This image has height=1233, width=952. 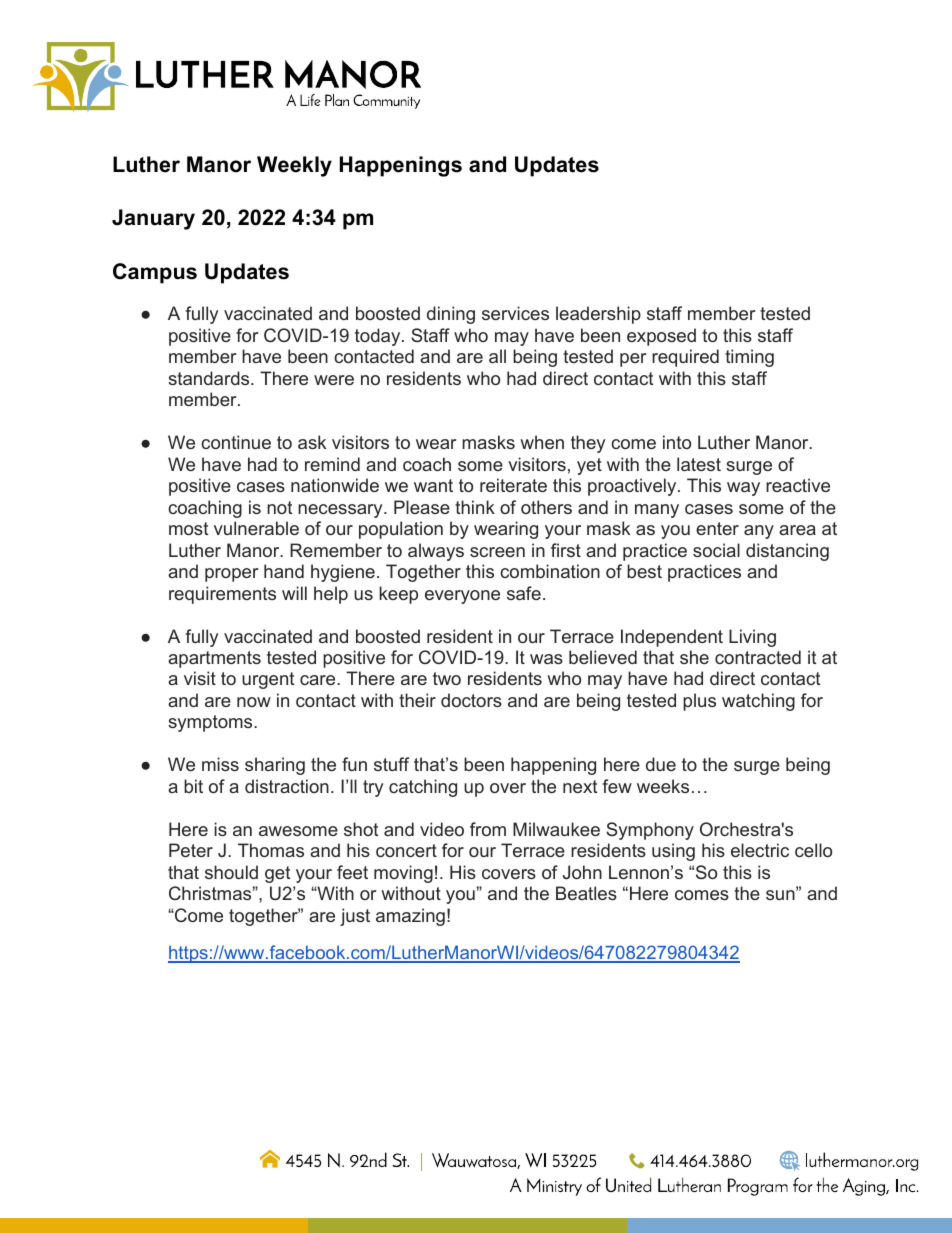 What do you see at coordinates (236, 442) in the image?
I see `continue` at bounding box center [236, 442].
